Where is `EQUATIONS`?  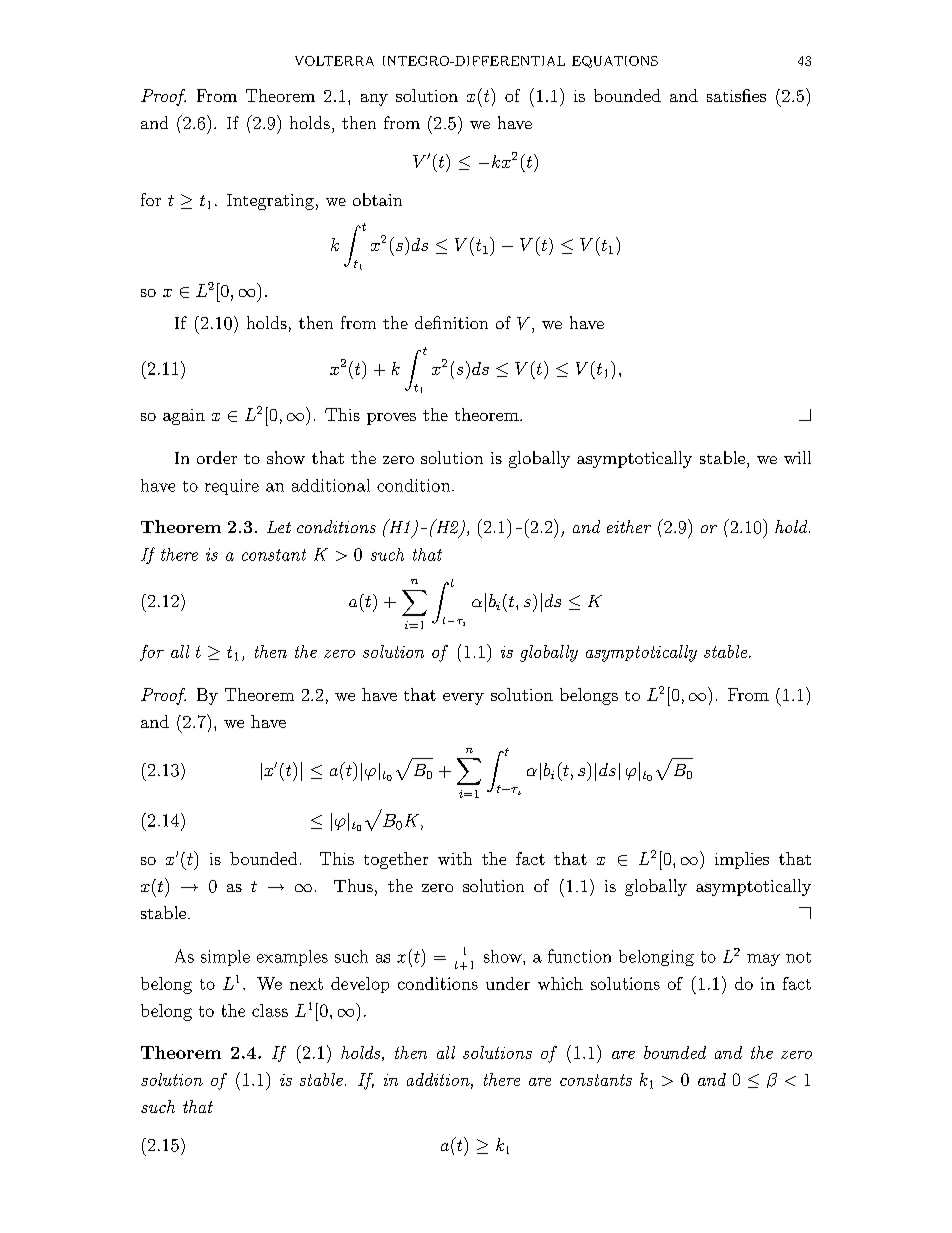
EQUATIONS is located at coordinates (615, 62).
